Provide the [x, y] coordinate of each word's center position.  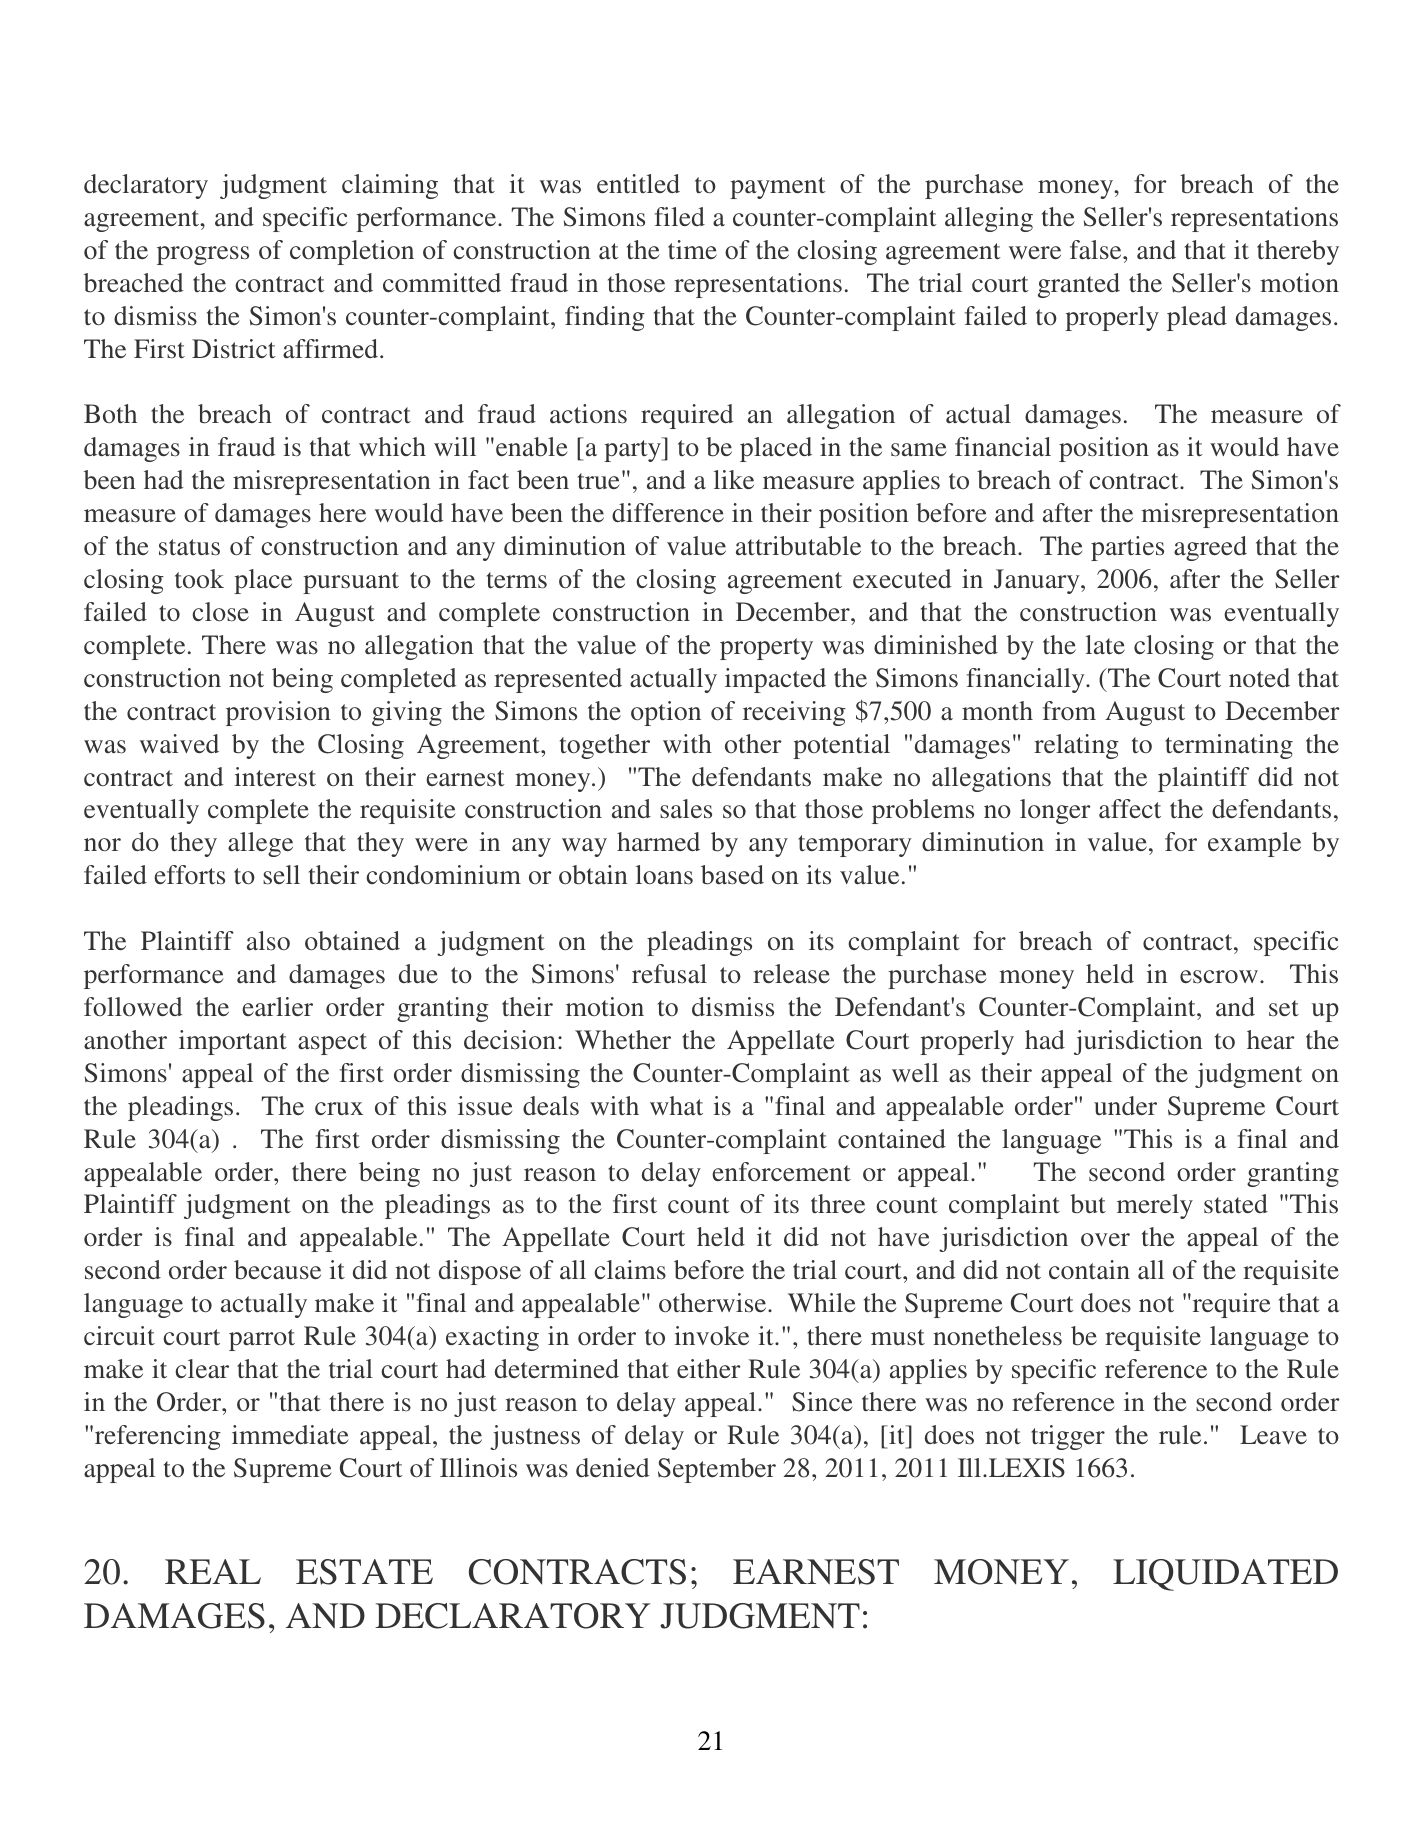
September [717, 1470]
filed [680, 216]
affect [1130, 809]
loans [664, 875]
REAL [213, 1571]
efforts [189, 875]
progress [203, 255]
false [1097, 250]
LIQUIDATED [1225, 1575]
